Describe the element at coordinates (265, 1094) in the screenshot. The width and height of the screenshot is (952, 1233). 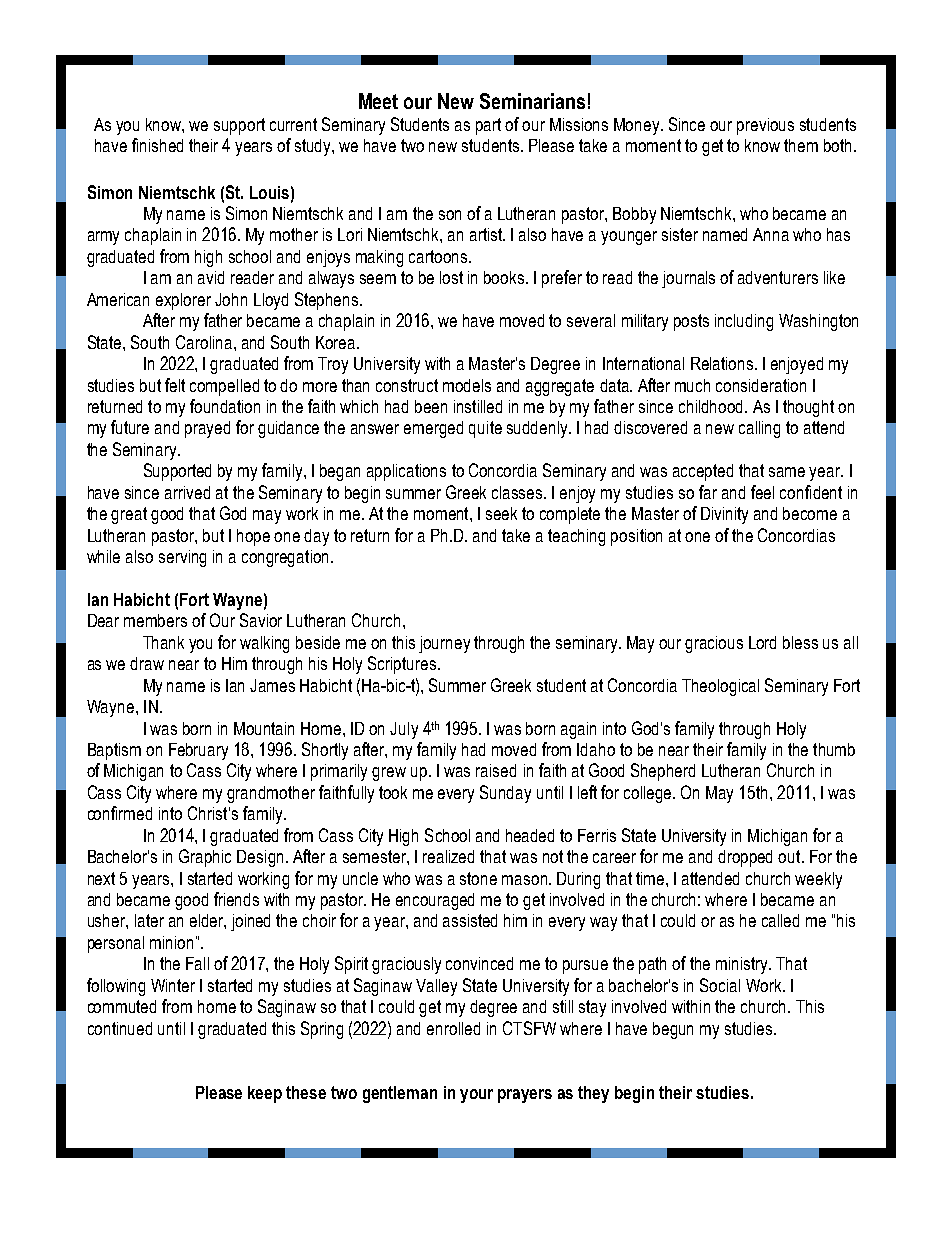
I see `keep` at that location.
